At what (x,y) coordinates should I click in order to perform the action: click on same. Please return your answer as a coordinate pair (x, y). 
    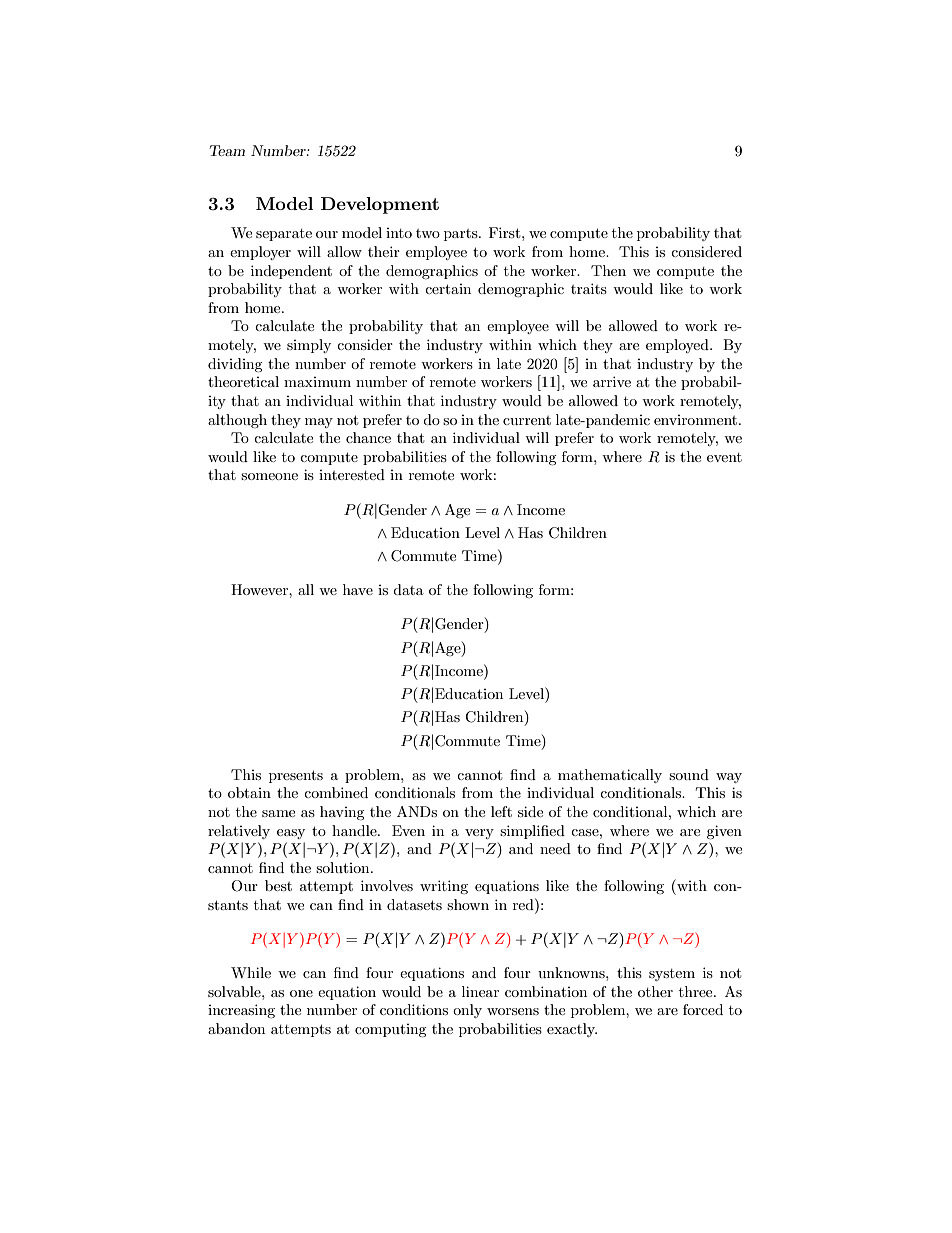
    Looking at the image, I should click on (278, 813).
